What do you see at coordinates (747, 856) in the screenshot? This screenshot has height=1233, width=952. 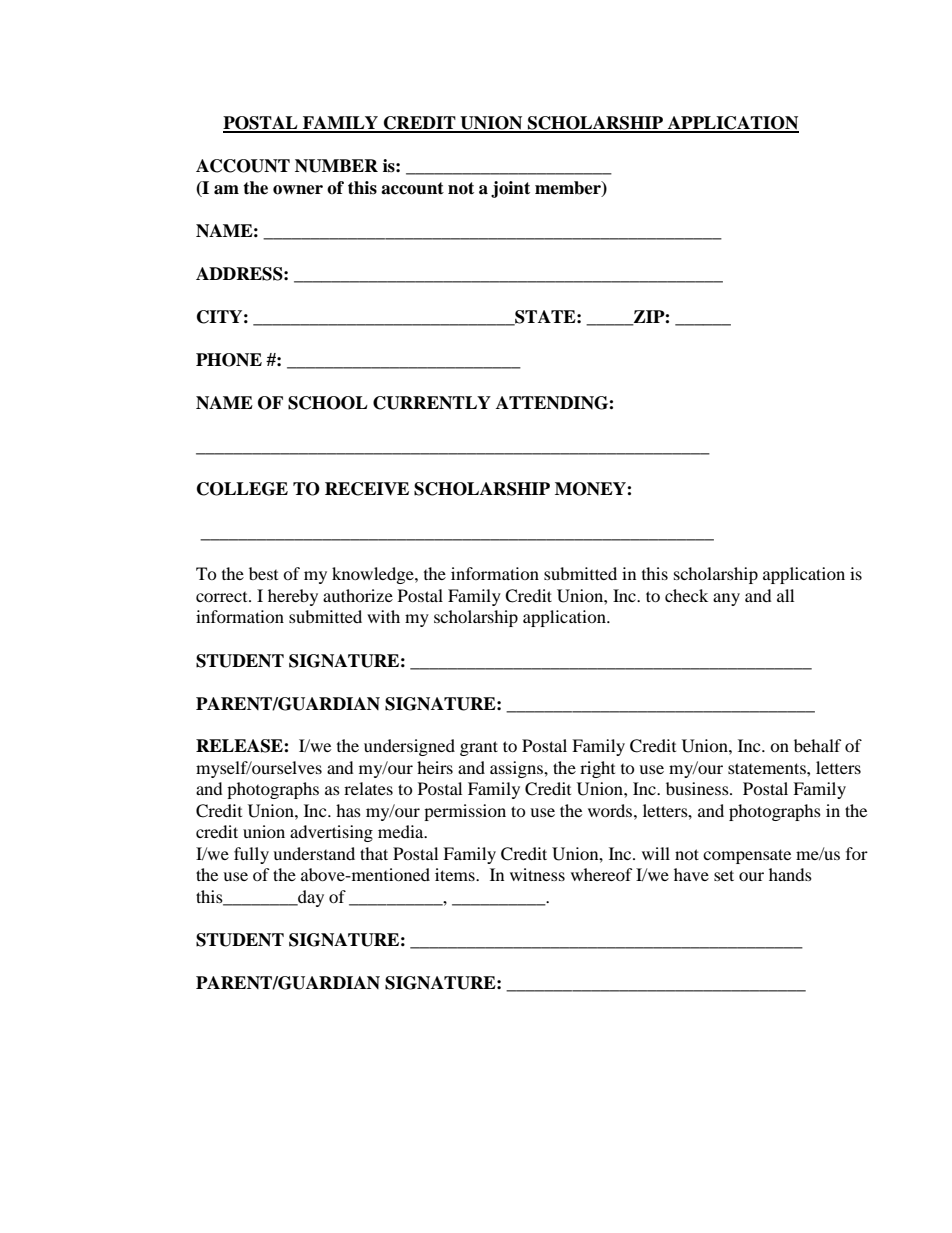 I see `compensate` at bounding box center [747, 856].
